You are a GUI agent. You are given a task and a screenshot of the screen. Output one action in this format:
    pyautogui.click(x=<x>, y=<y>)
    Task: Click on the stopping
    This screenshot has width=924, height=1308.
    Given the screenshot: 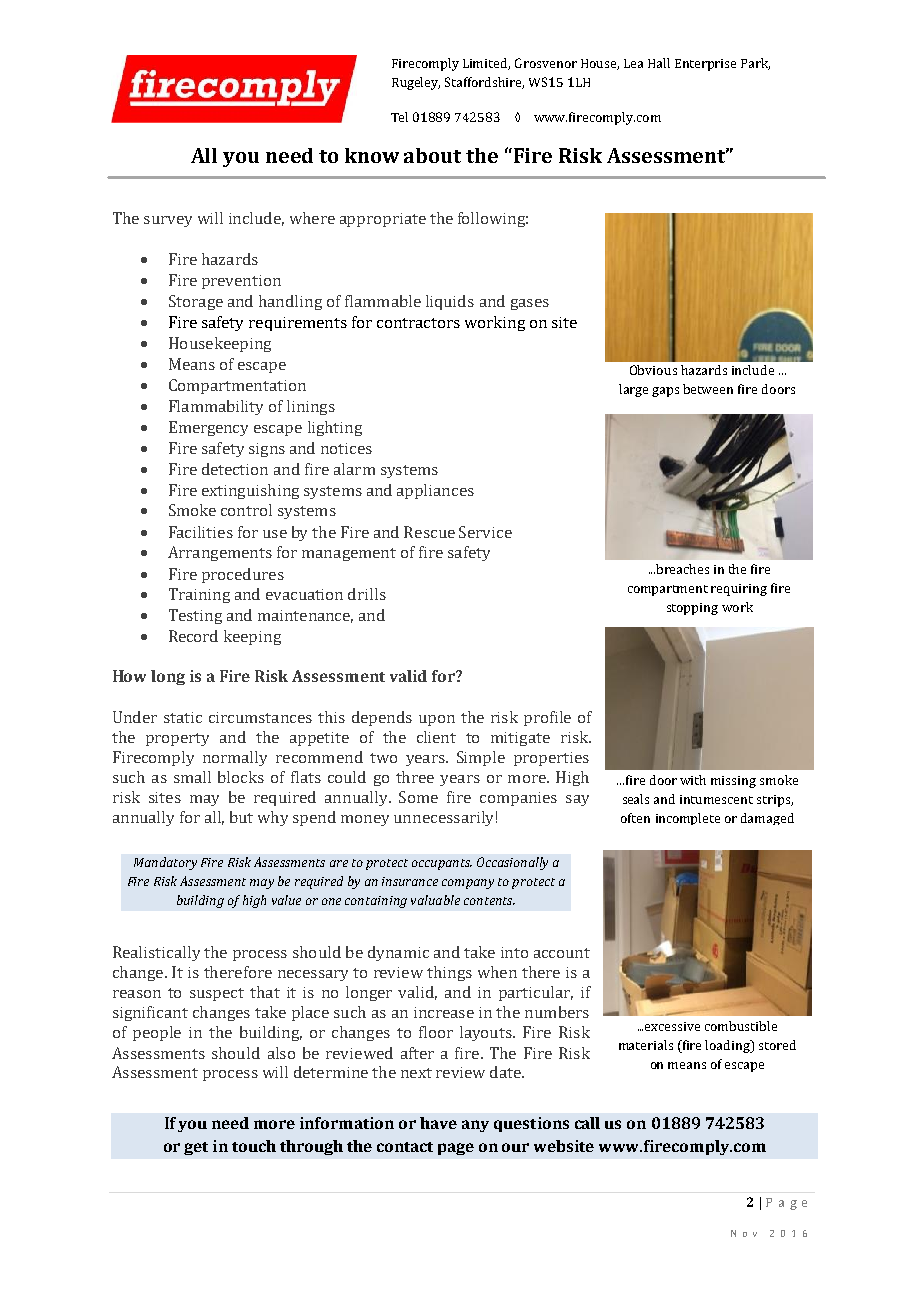 What is the action you would take?
    pyautogui.click(x=692, y=609)
